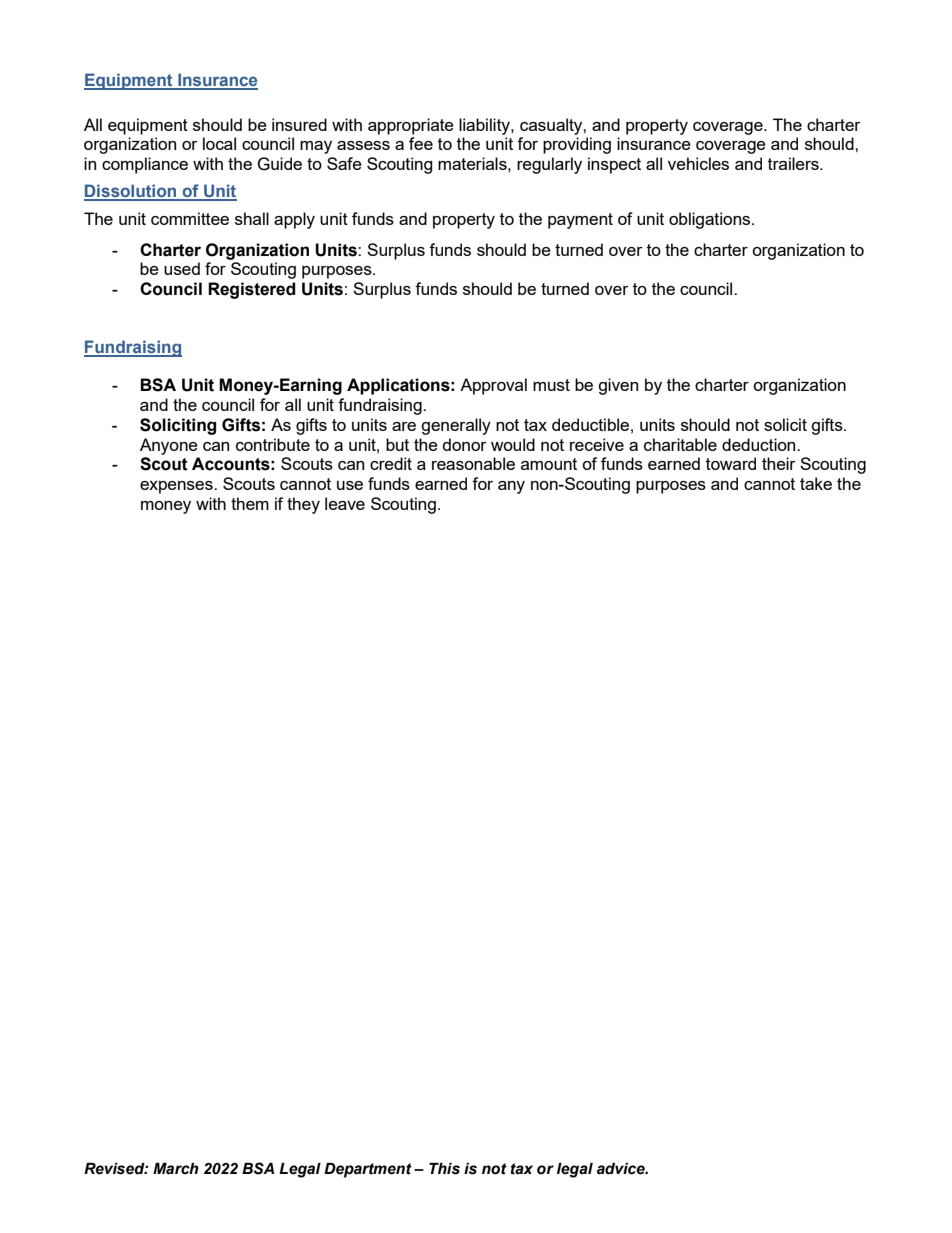 Image resolution: width=952 pixels, height=1233 pixels. I want to click on liability, so click(485, 126).
